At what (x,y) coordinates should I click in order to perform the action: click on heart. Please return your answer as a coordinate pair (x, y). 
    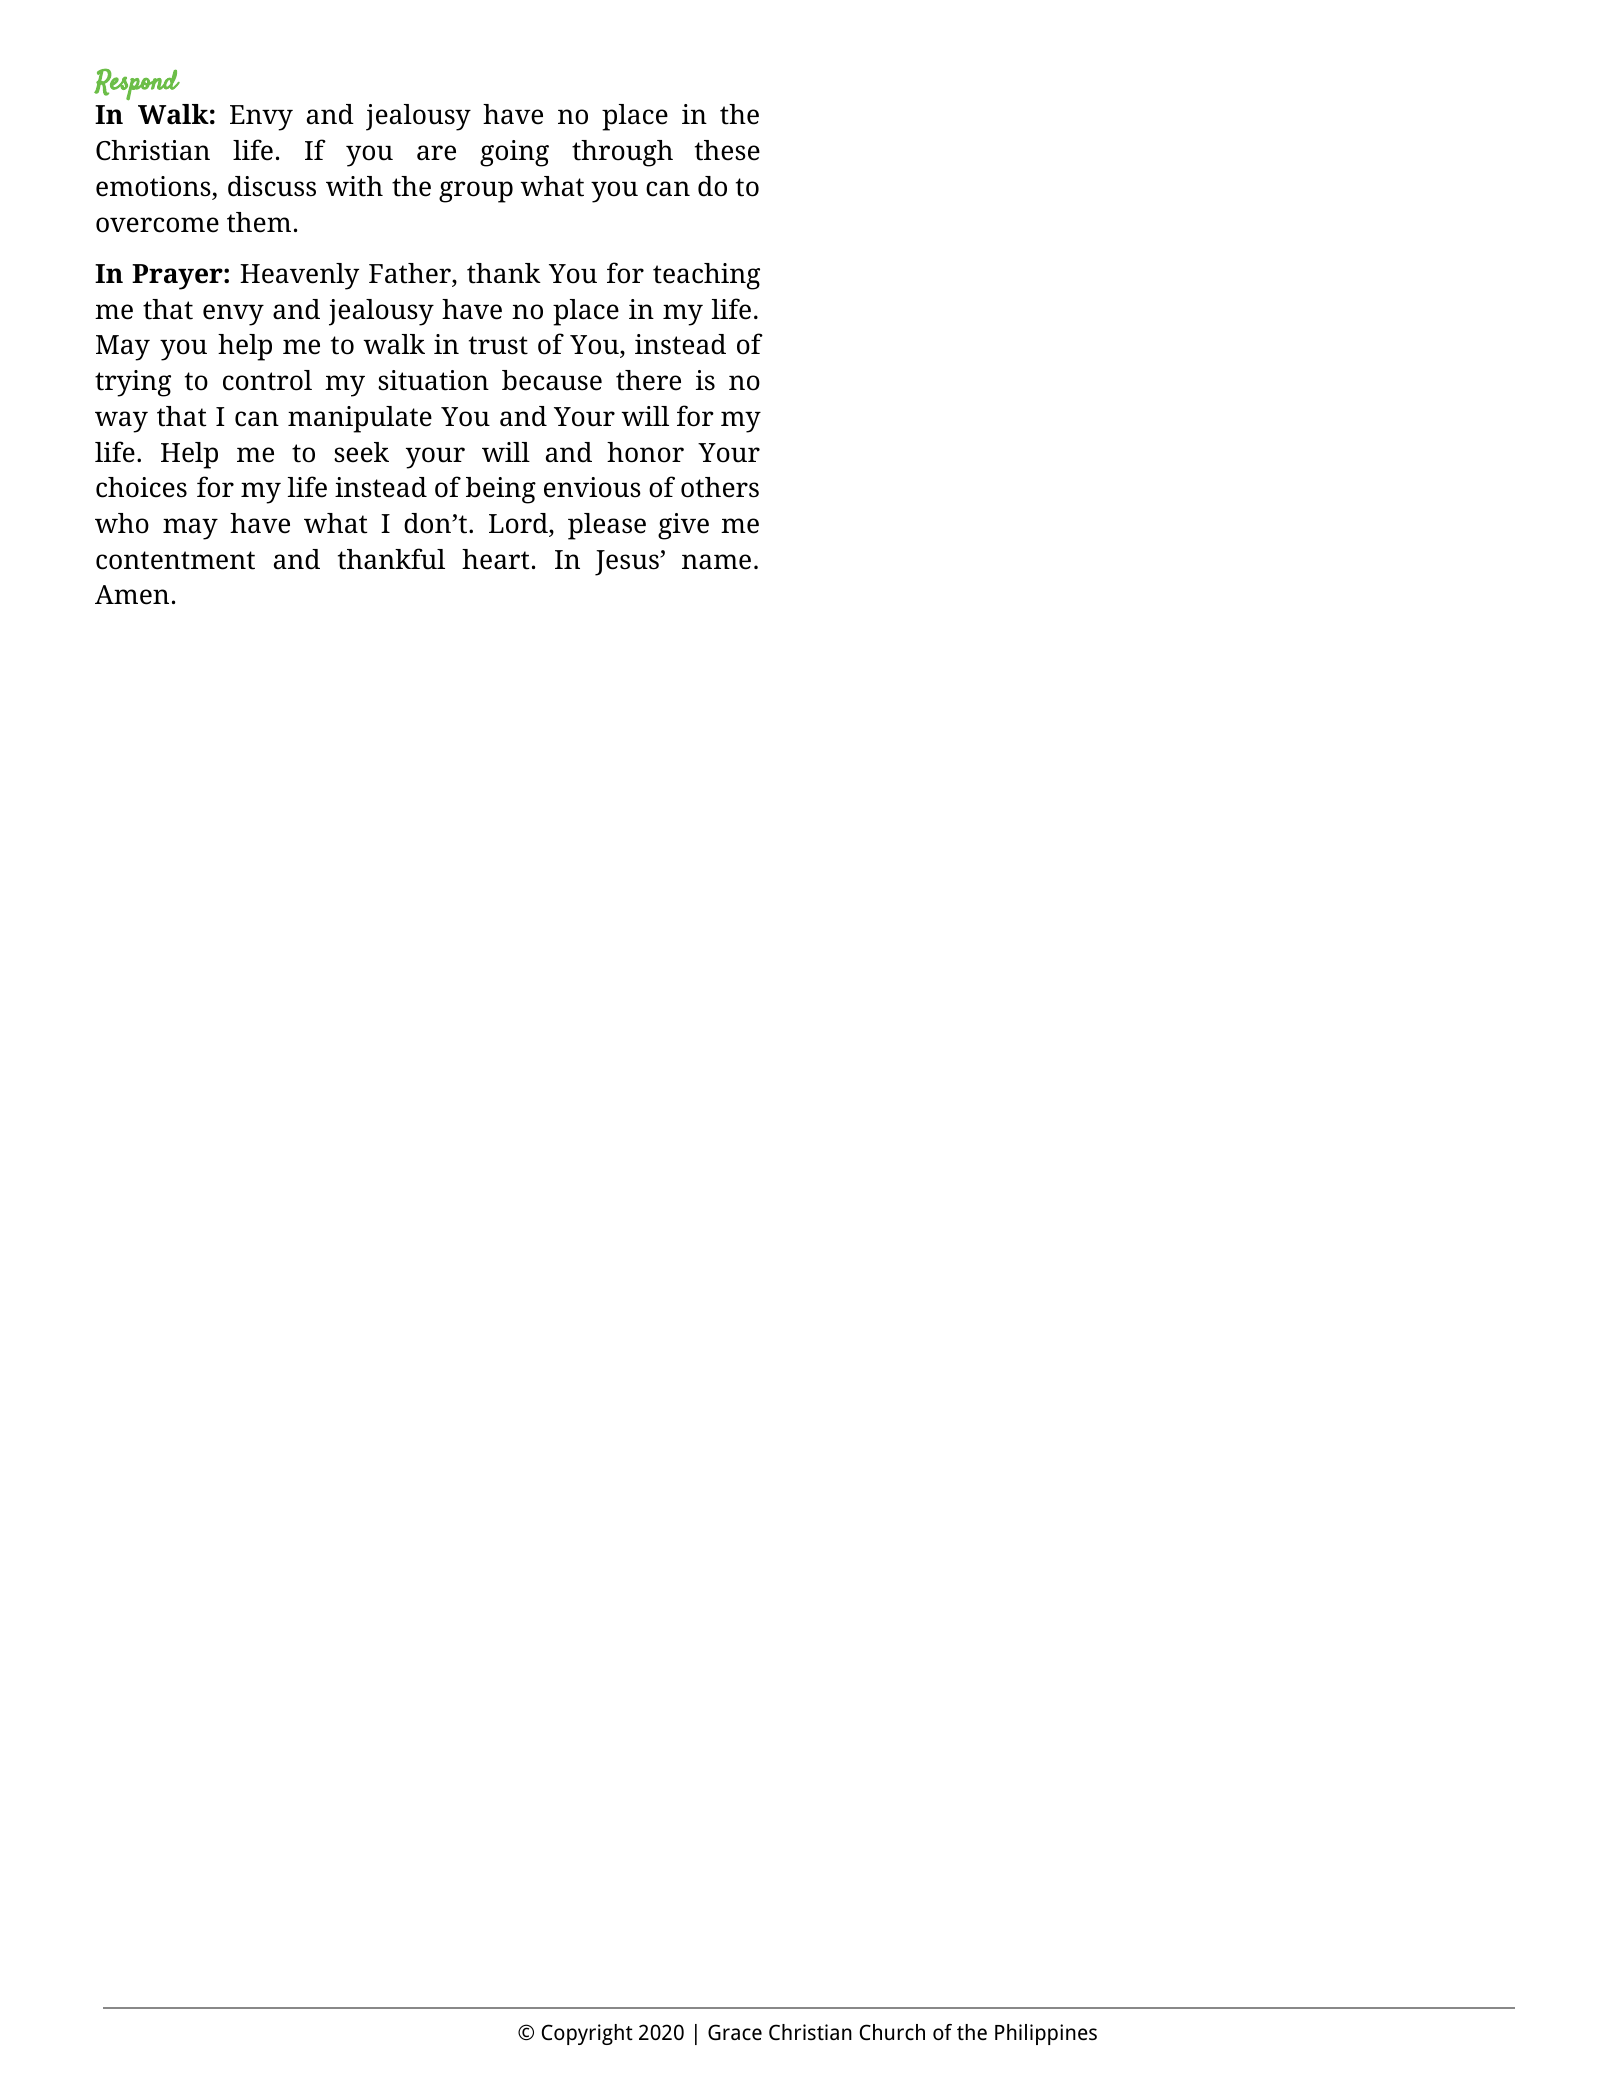
    Looking at the image, I should click on (495, 559).
